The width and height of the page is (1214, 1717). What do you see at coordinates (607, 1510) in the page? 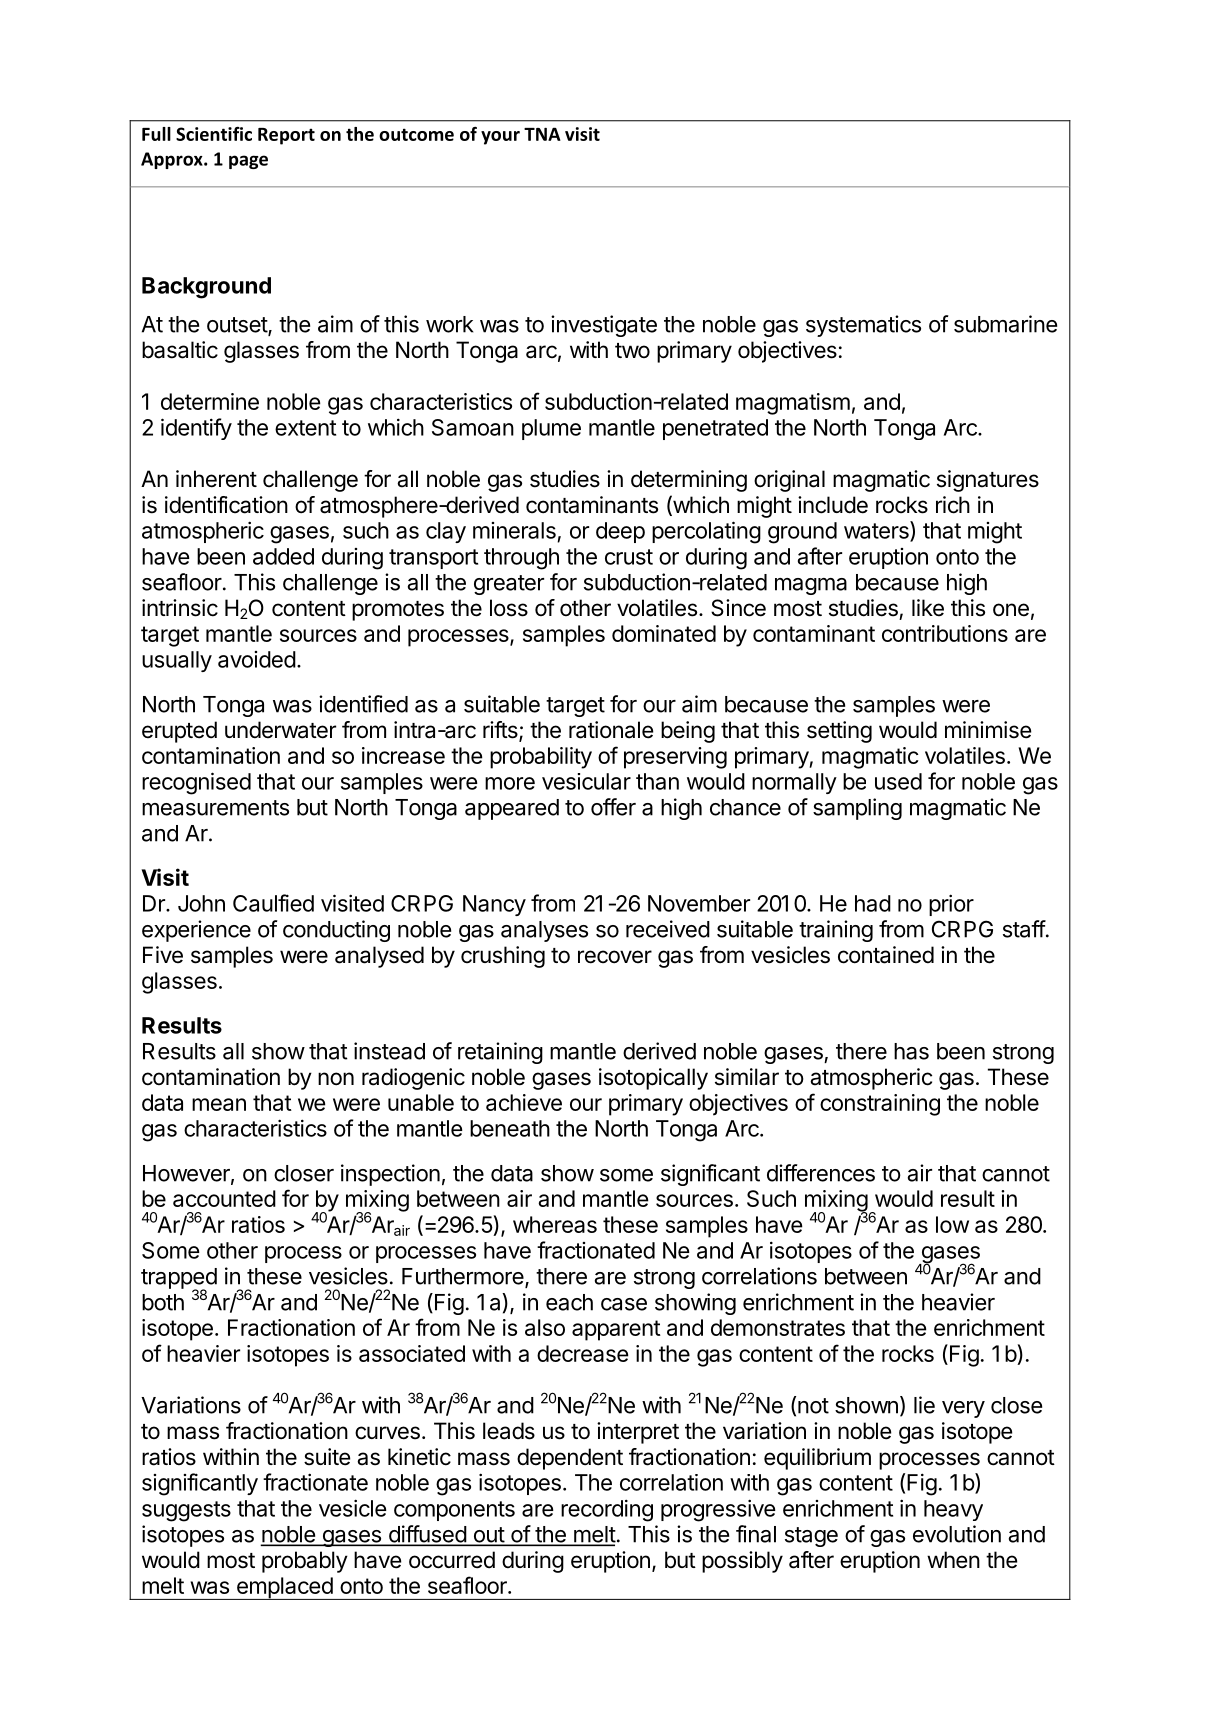
I see `recording` at bounding box center [607, 1510].
